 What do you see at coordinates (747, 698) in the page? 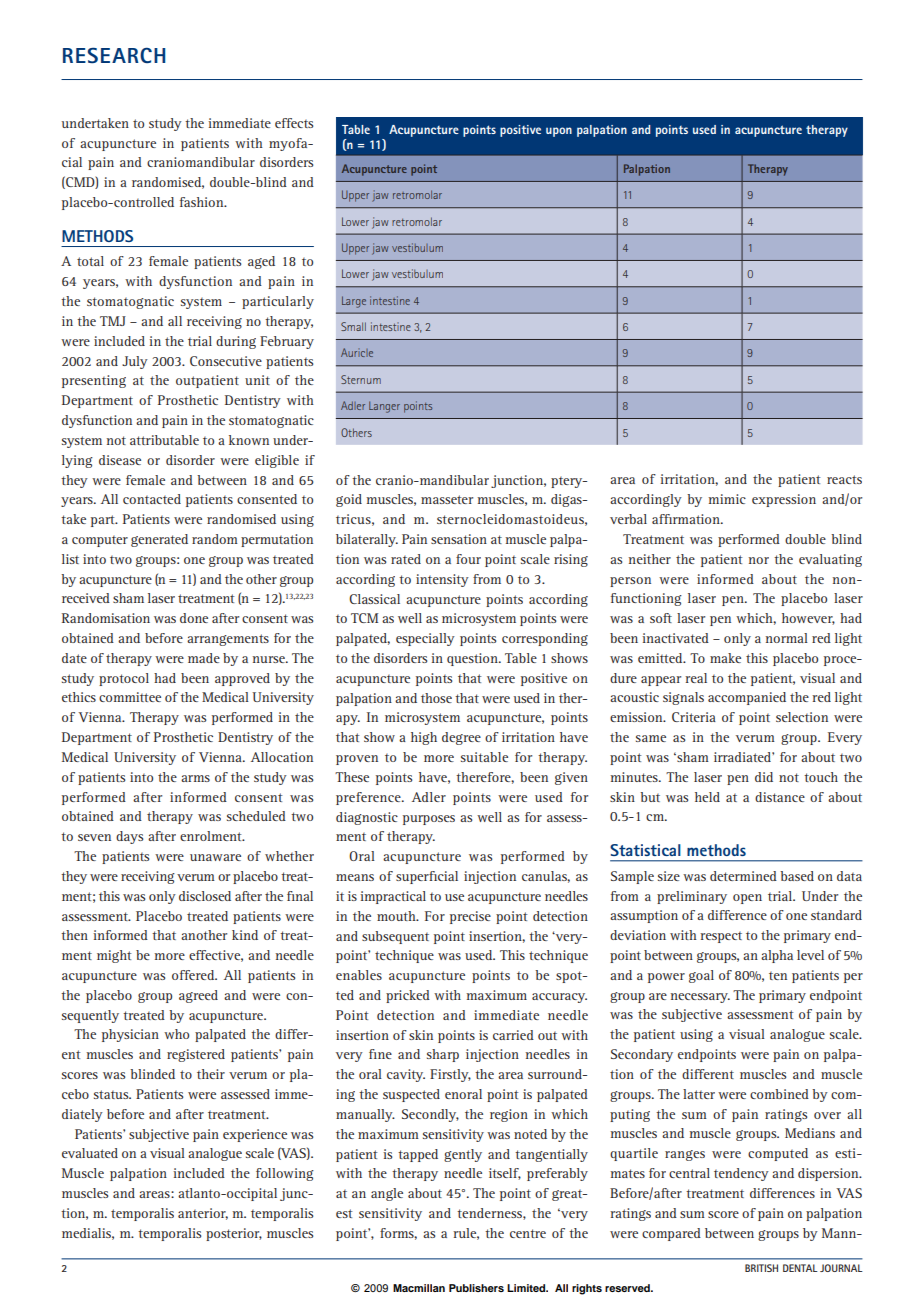
I see `accompanied` at bounding box center [747, 698].
